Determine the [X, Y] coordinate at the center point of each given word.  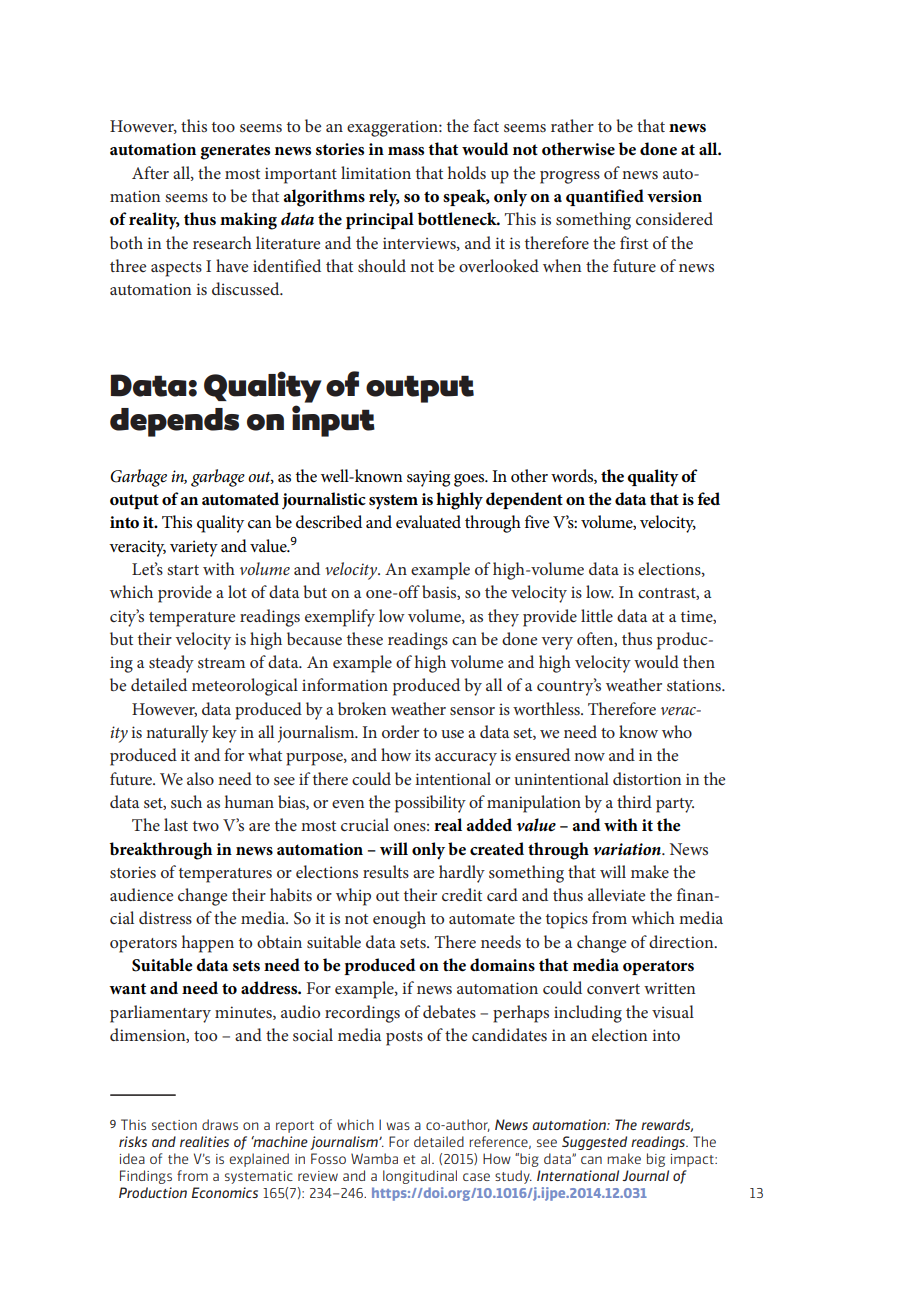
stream [221, 663]
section [174, 1125]
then [699, 661]
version [674, 196]
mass [406, 151]
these [365, 638]
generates [235, 152]
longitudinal [420, 1177]
